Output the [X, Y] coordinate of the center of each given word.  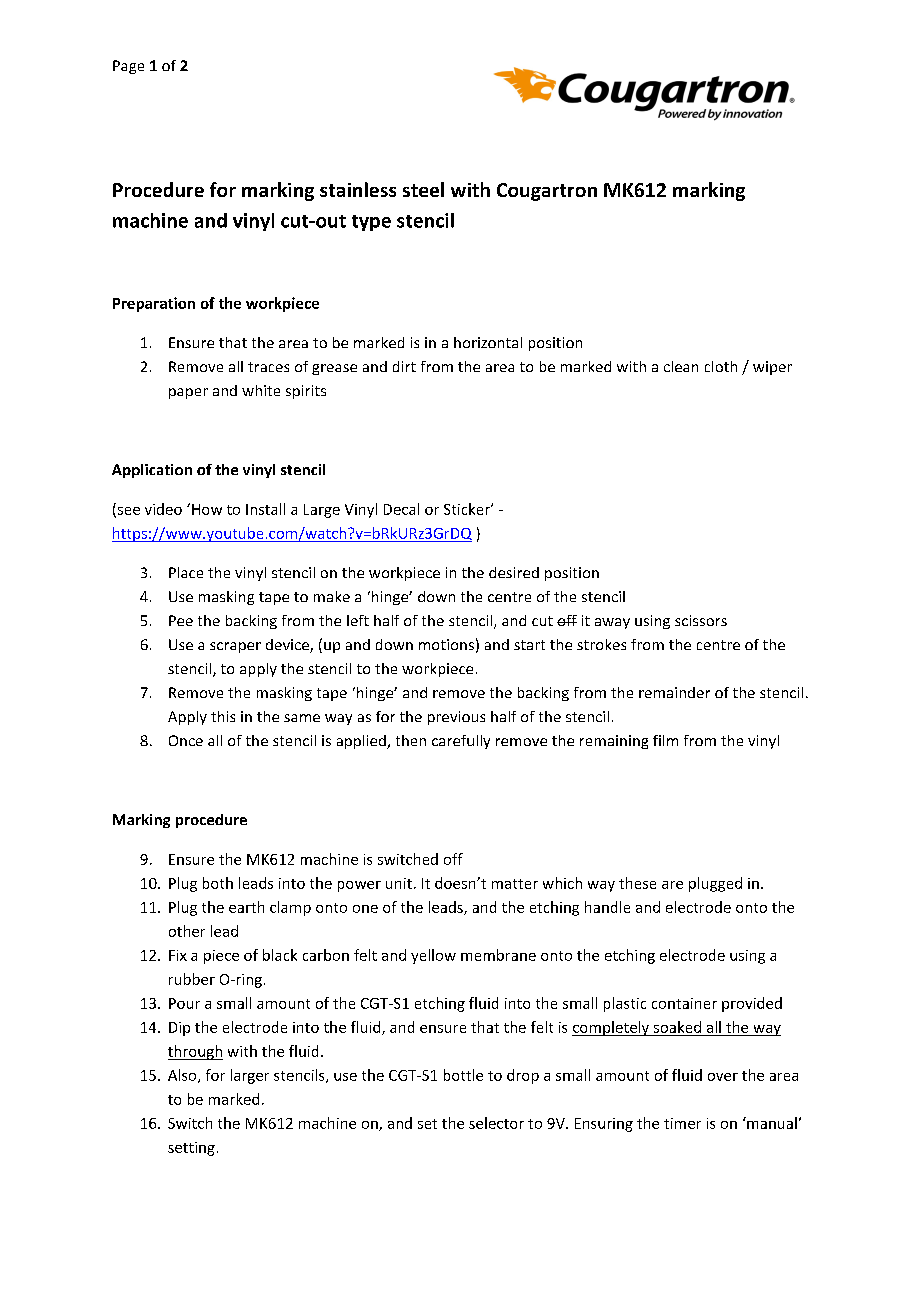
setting [191, 1149]
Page [128, 67]
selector [496, 1123]
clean [681, 366]
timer [682, 1123]
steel [423, 189]
